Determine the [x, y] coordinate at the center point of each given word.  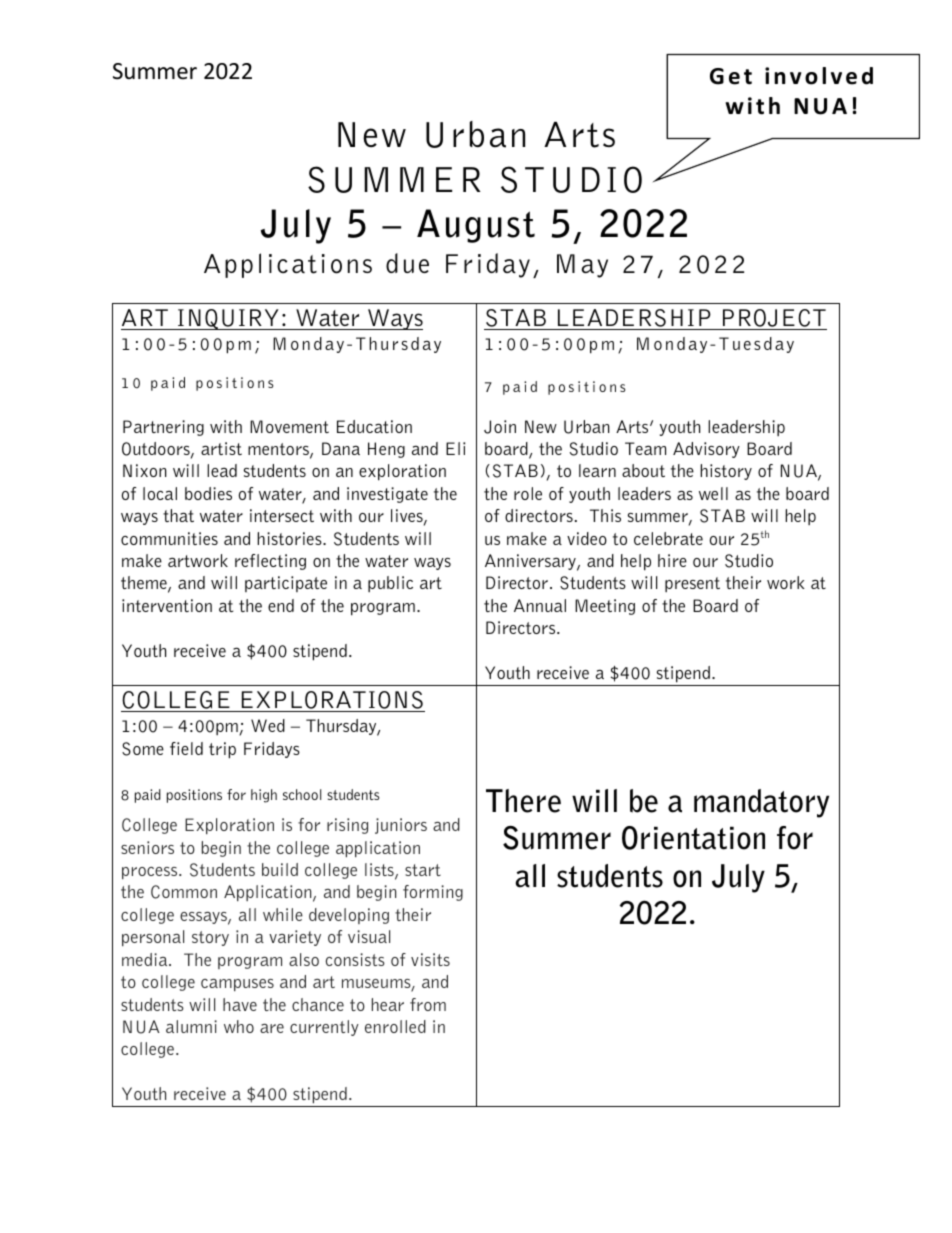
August [476, 226]
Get [731, 76]
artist [221, 448]
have [240, 1004]
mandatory [761, 803]
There [523, 801]
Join [500, 427]
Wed [268, 725]
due [407, 263]
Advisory [706, 450]
